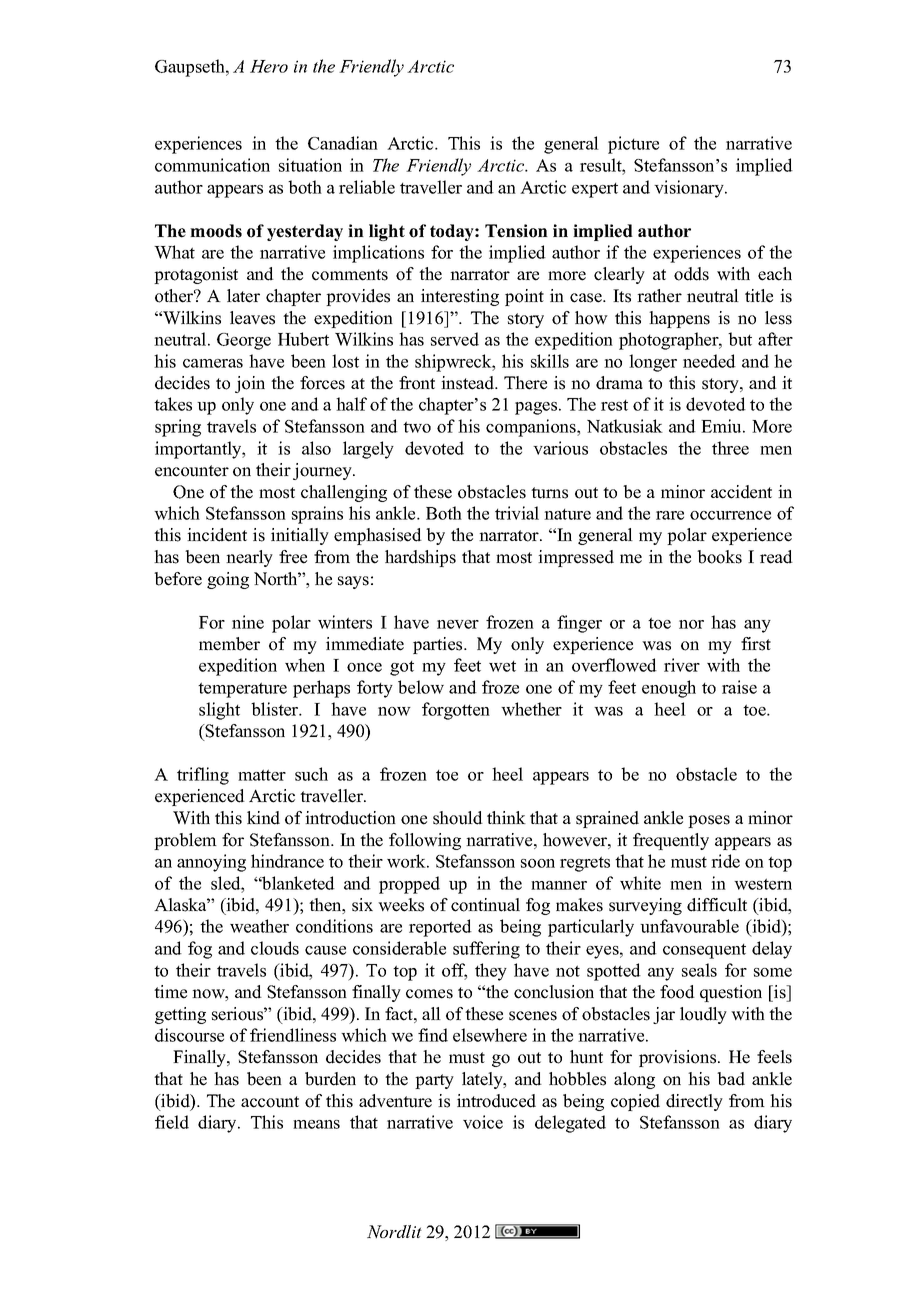 This screenshot has width=924, height=1308. I want to click on Hero, so click(269, 66).
